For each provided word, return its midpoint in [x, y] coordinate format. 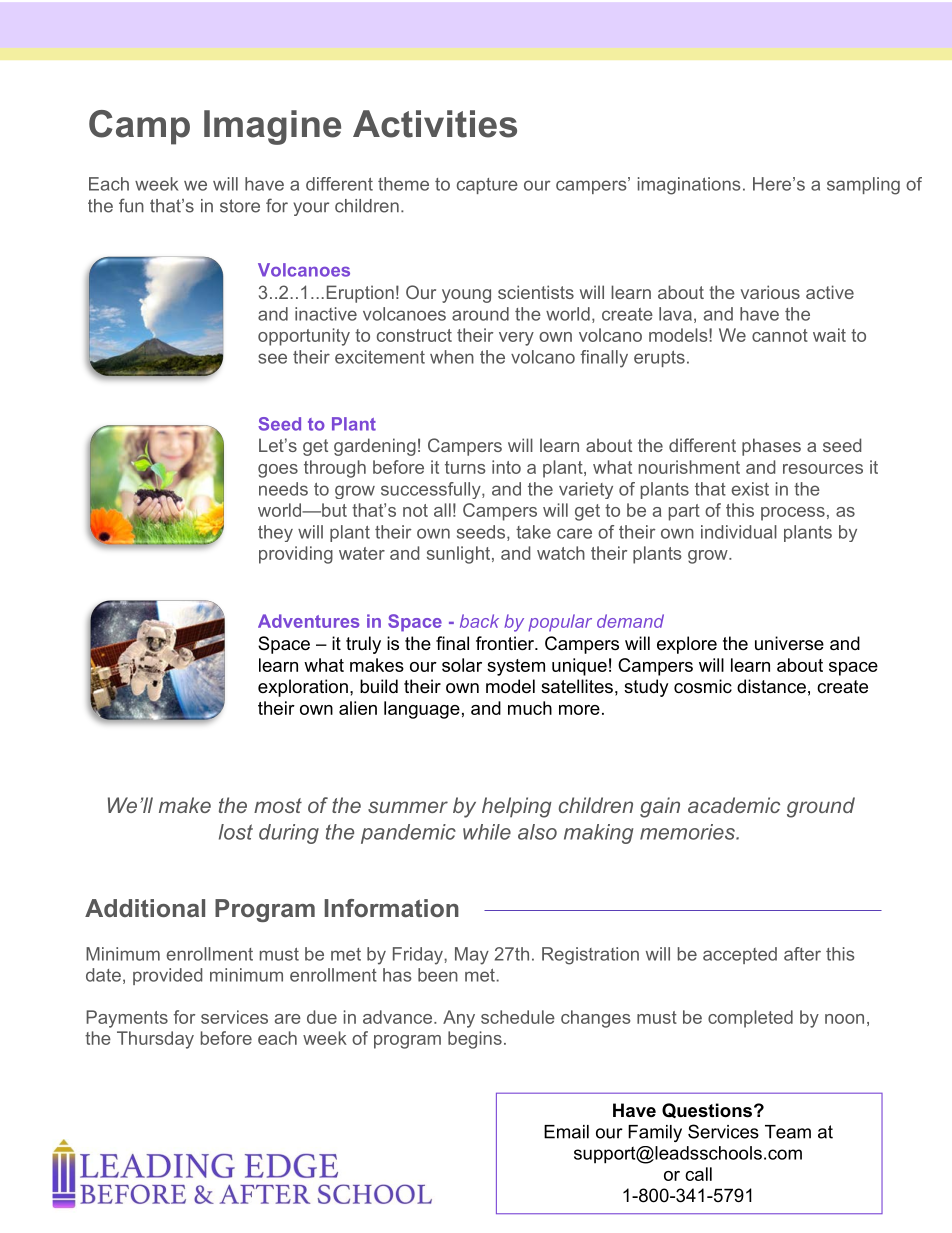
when [452, 357]
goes [278, 471]
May [472, 956]
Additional [145, 908]
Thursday [155, 1040]
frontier [506, 643]
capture [487, 186]
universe [789, 643]
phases [771, 447]
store [240, 206]
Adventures [309, 621]
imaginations [689, 186]
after [802, 954]
